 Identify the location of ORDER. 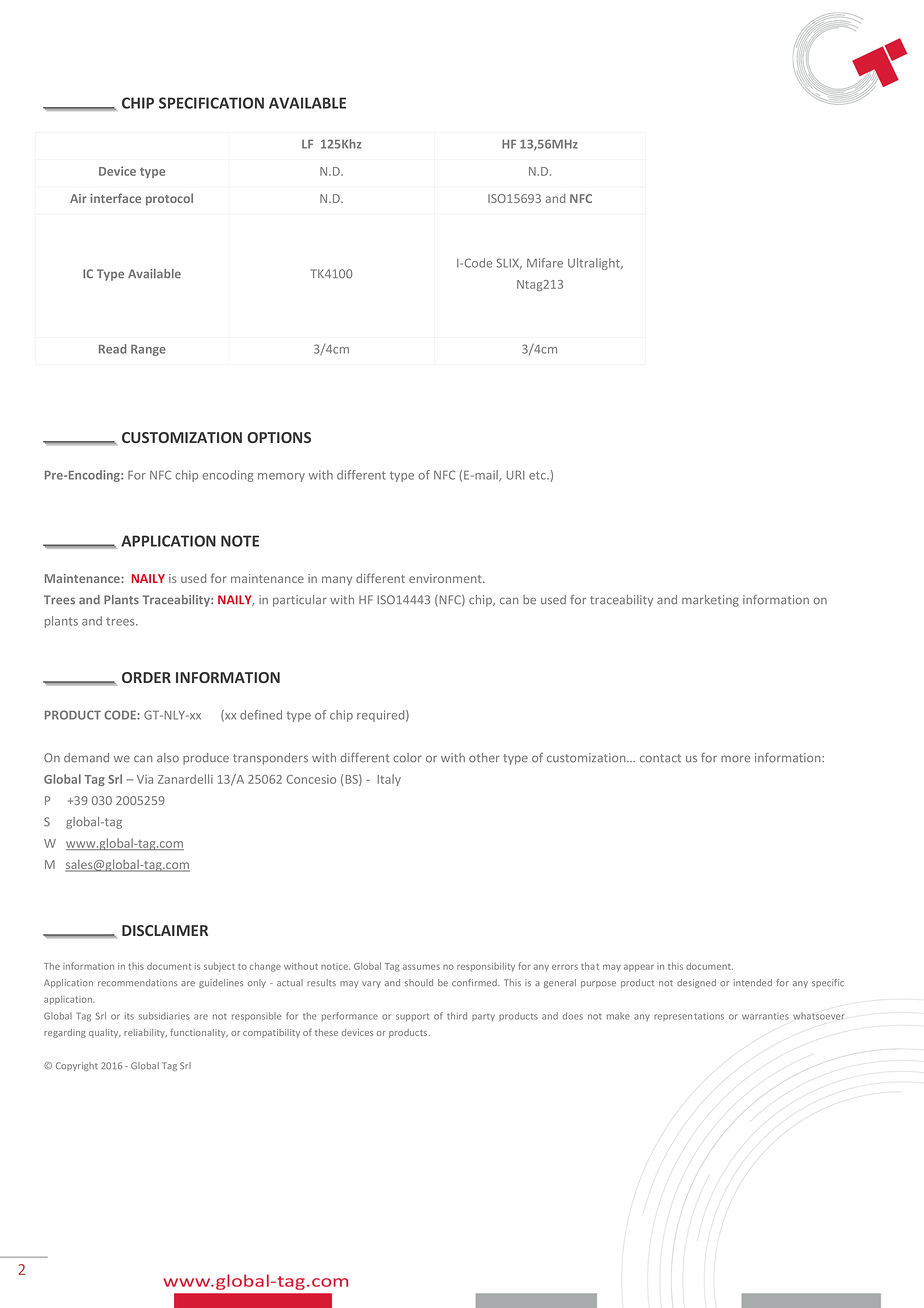
(146, 677).
